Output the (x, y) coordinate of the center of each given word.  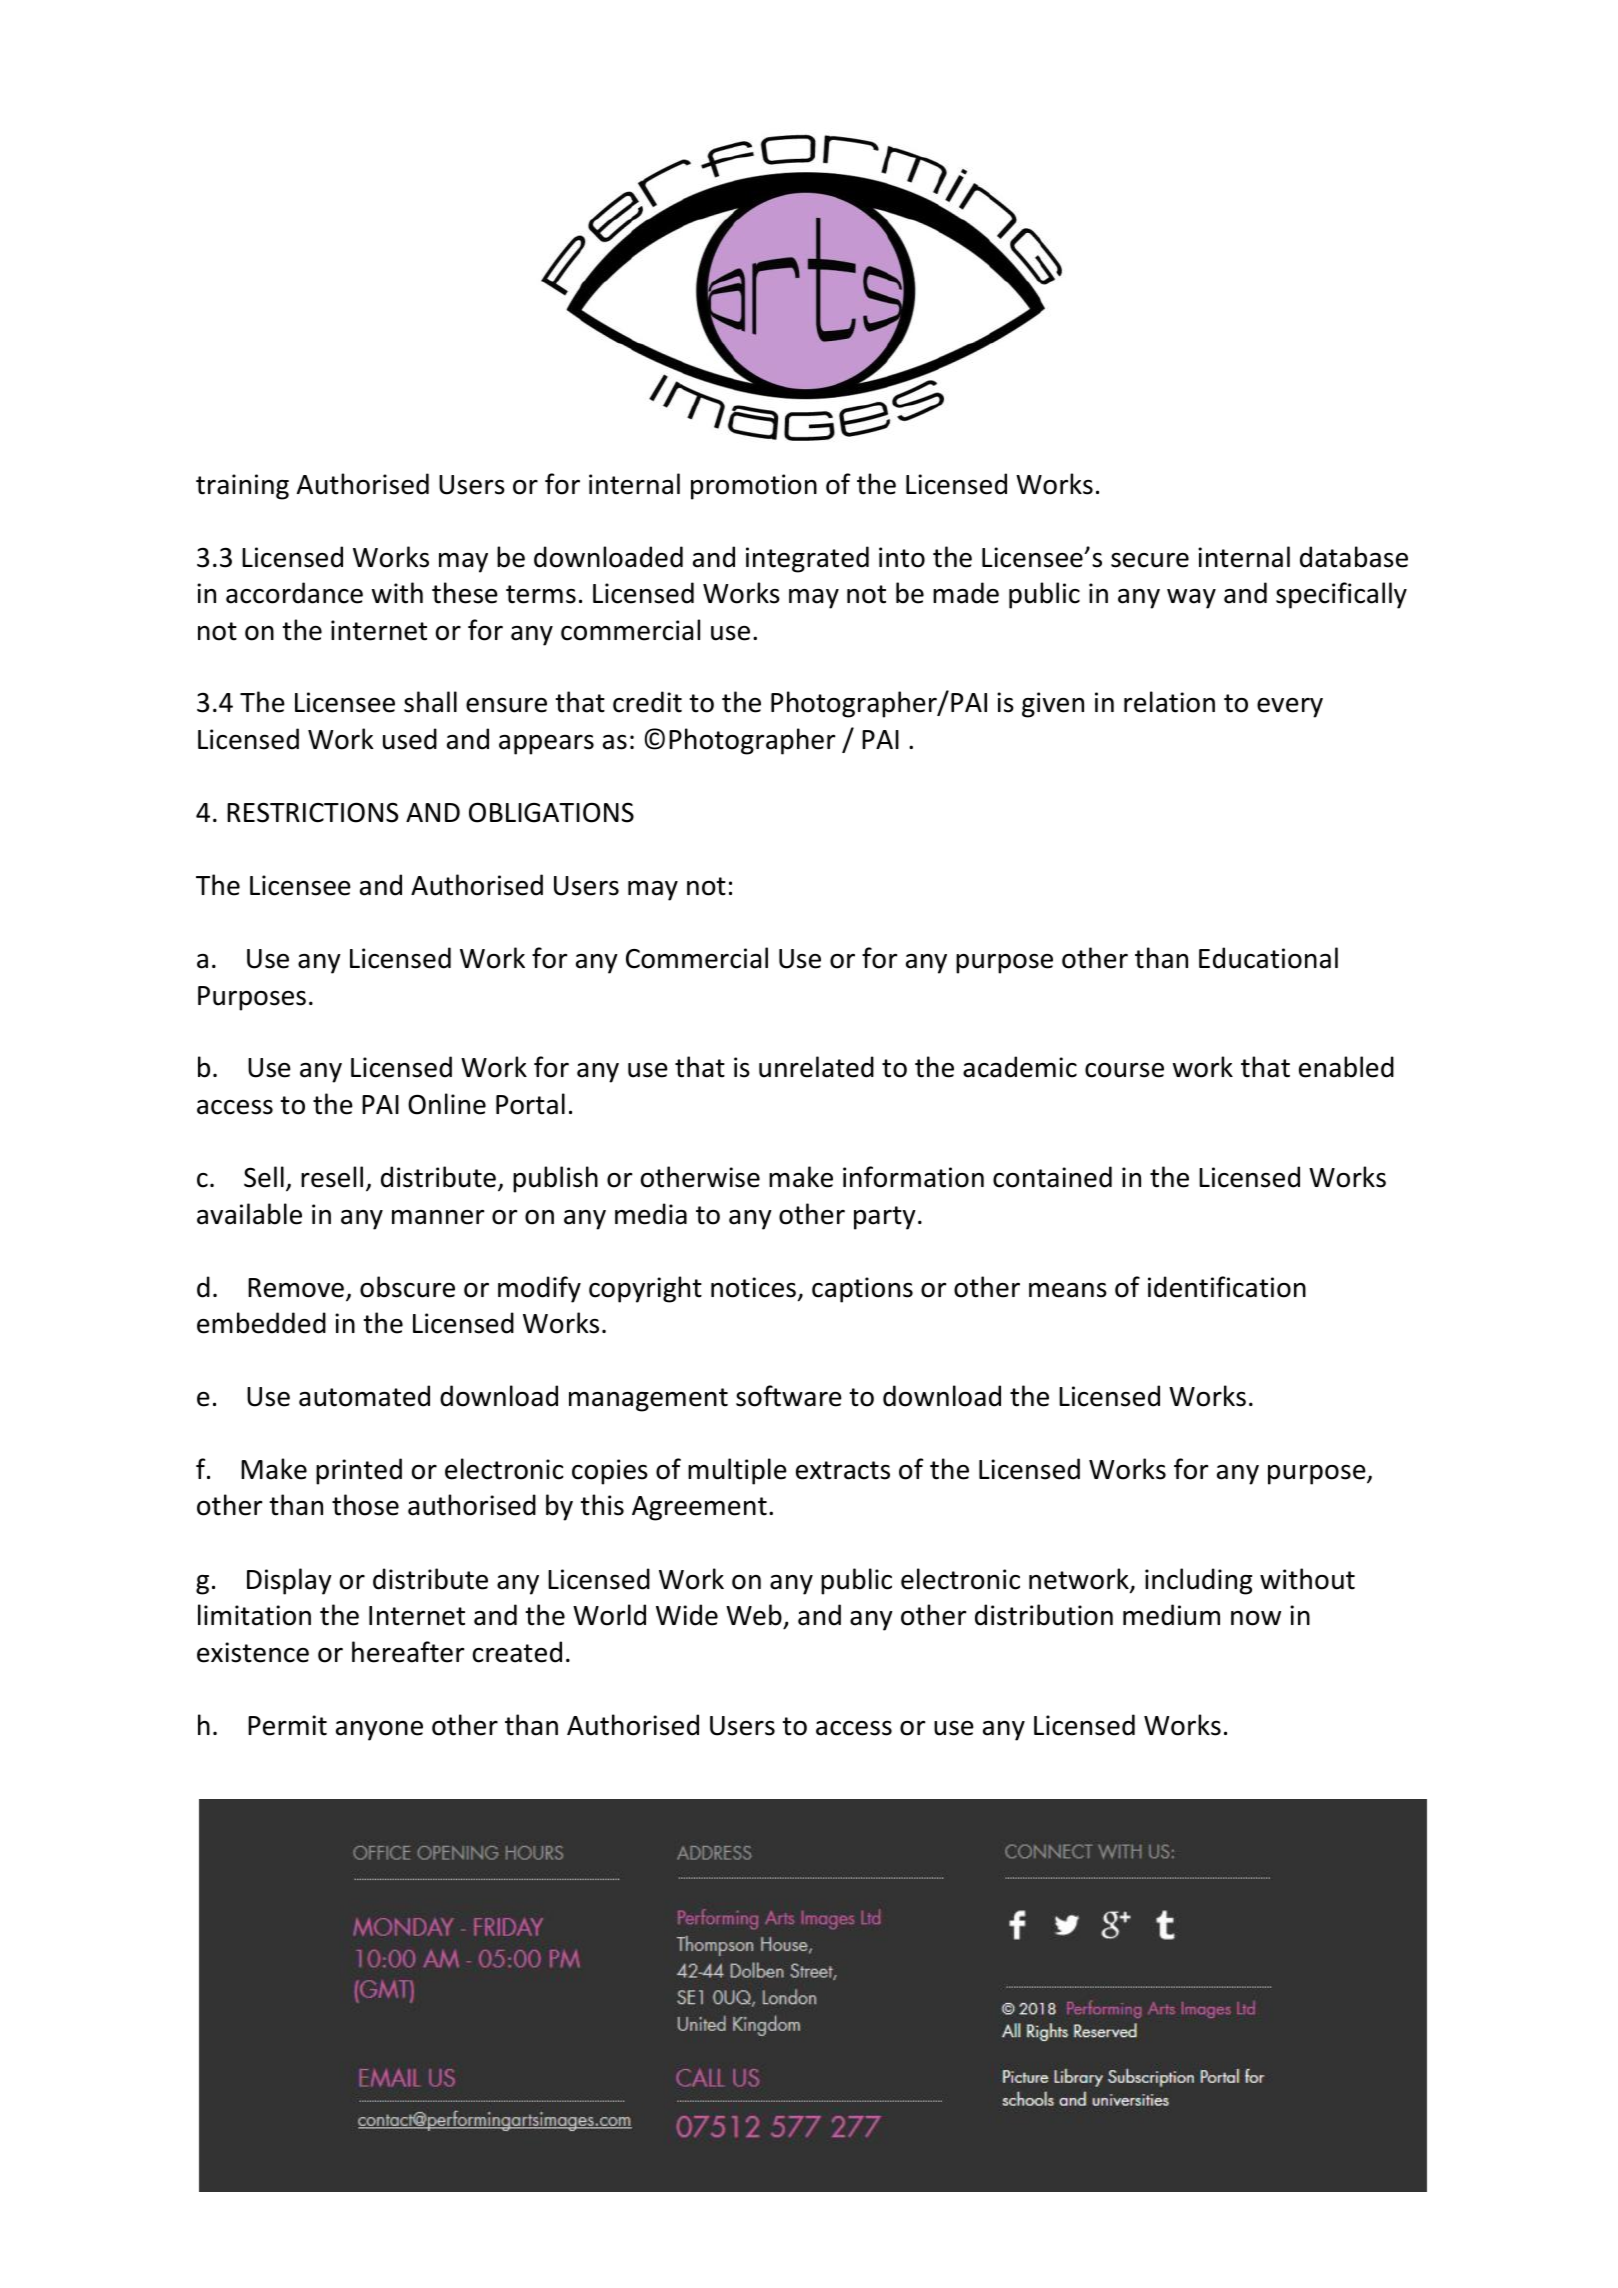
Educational (1268, 958)
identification (1227, 1287)
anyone (379, 1731)
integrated (807, 559)
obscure (407, 1287)
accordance (294, 593)
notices (753, 1287)
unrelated (816, 1067)
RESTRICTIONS (312, 812)
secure (1150, 560)
